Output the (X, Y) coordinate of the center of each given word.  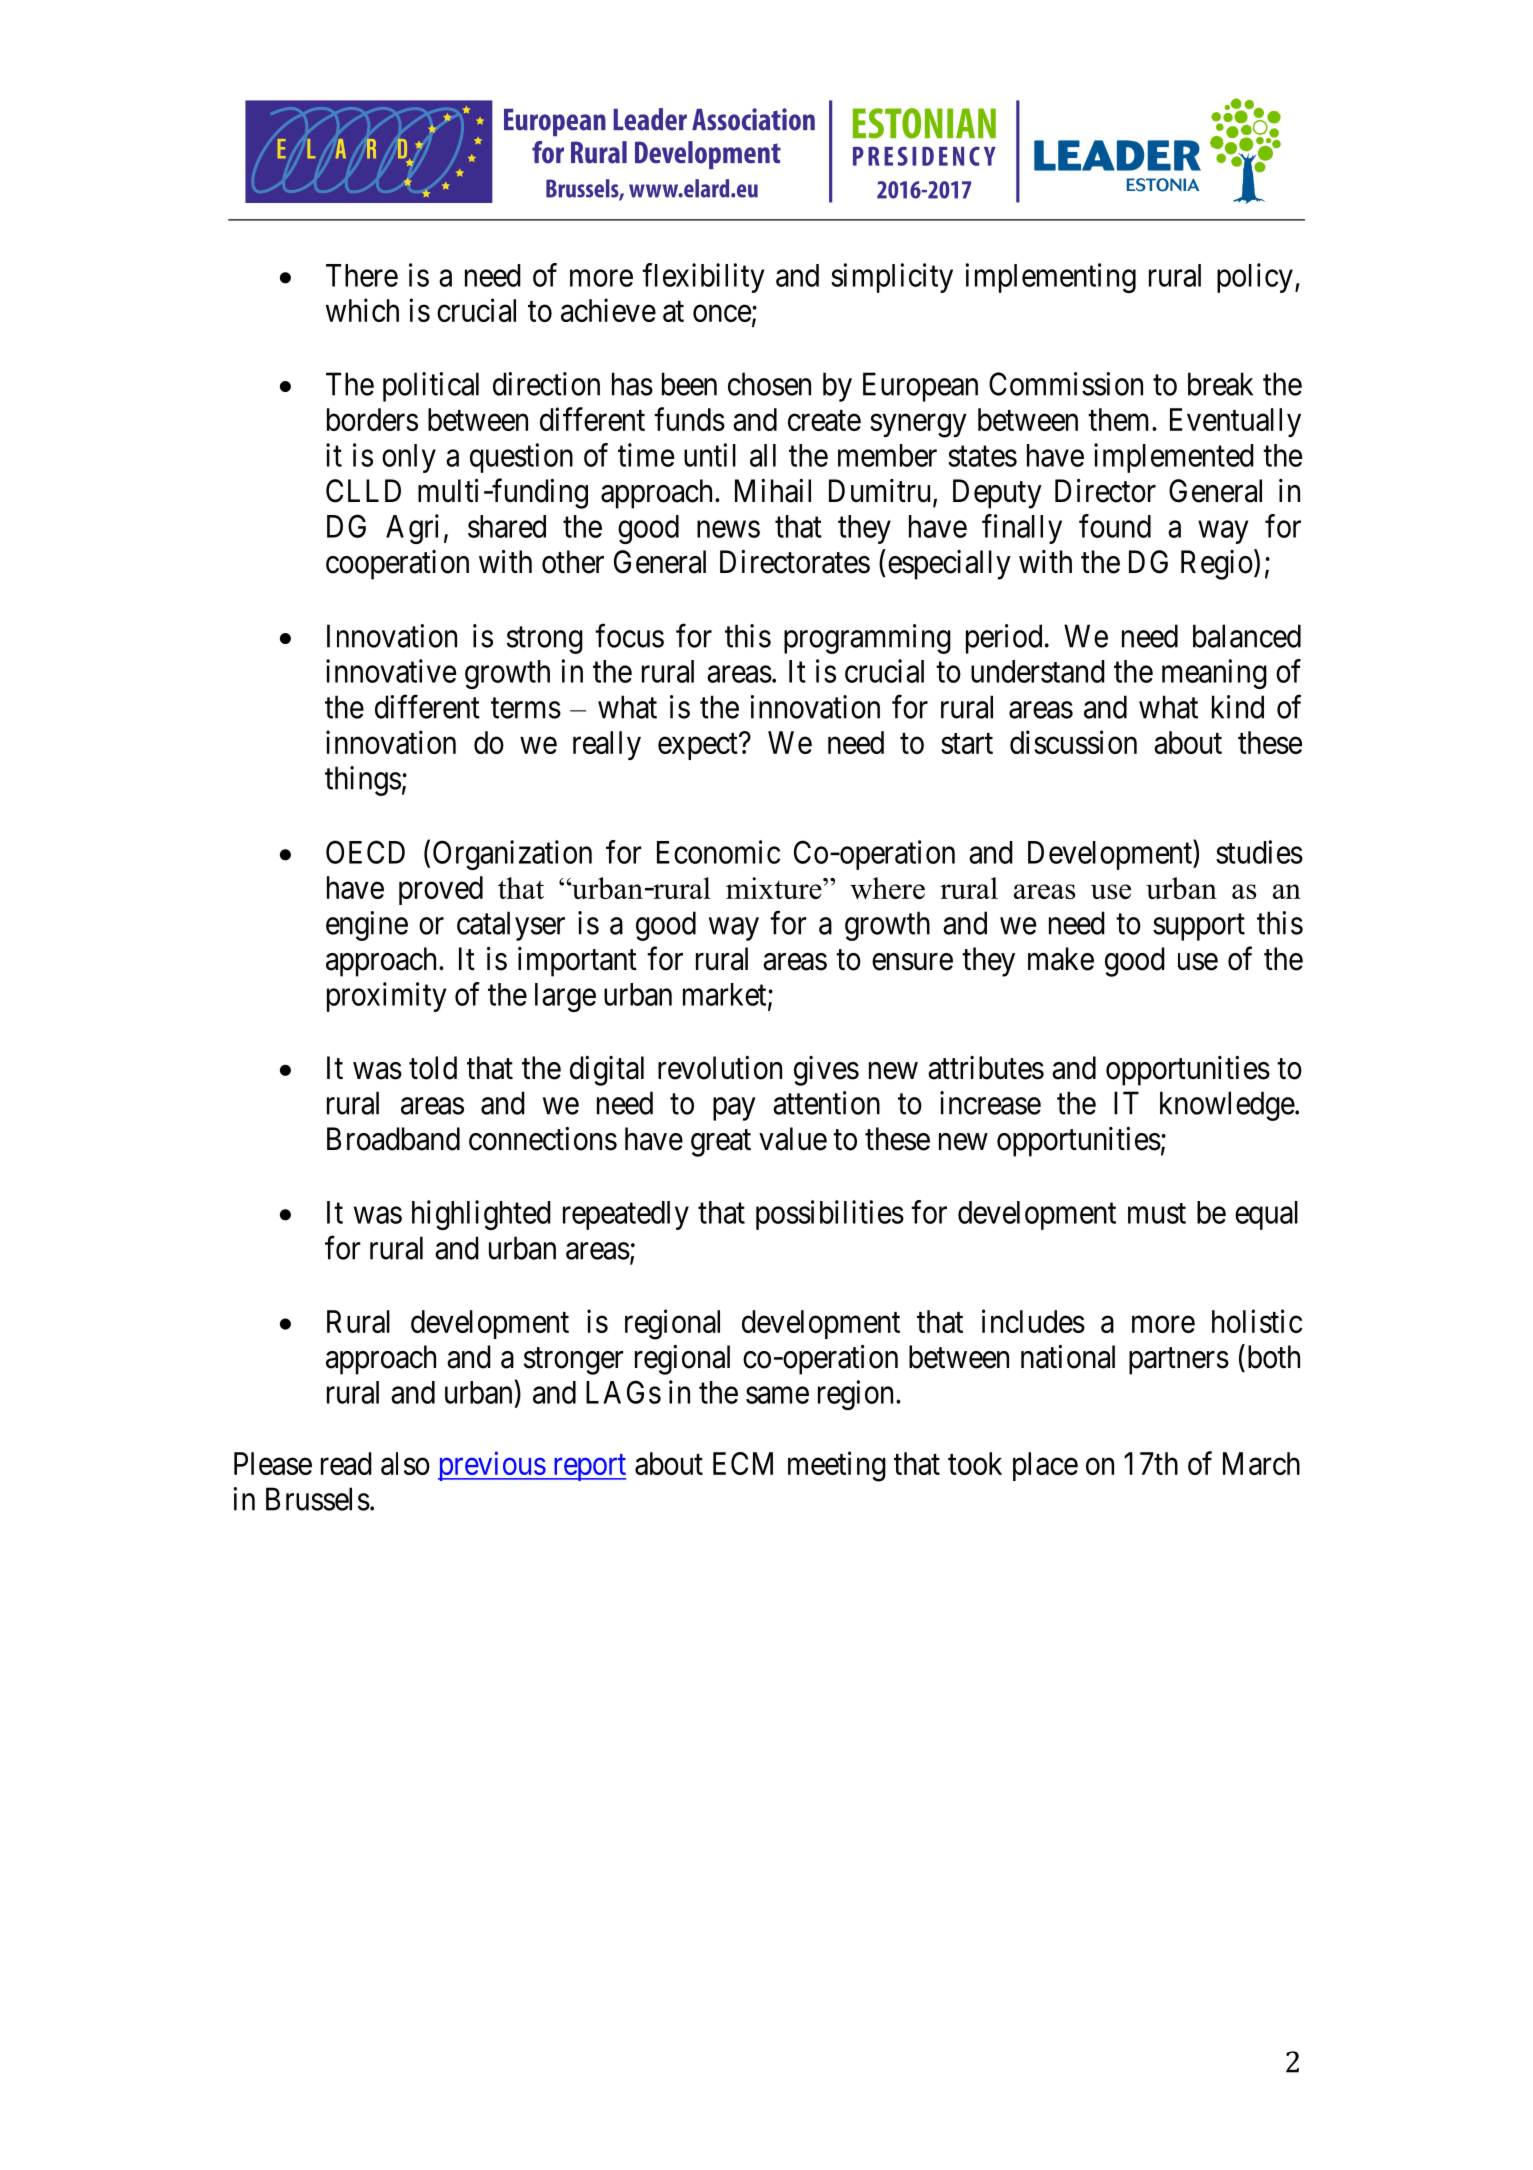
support (1199, 927)
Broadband (393, 1139)
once (722, 313)
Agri (412, 529)
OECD (365, 852)
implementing (1051, 278)
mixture (775, 888)
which (362, 310)
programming (867, 639)
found (1115, 526)
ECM (743, 1463)
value (793, 1139)
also (405, 1463)
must (1157, 1213)
